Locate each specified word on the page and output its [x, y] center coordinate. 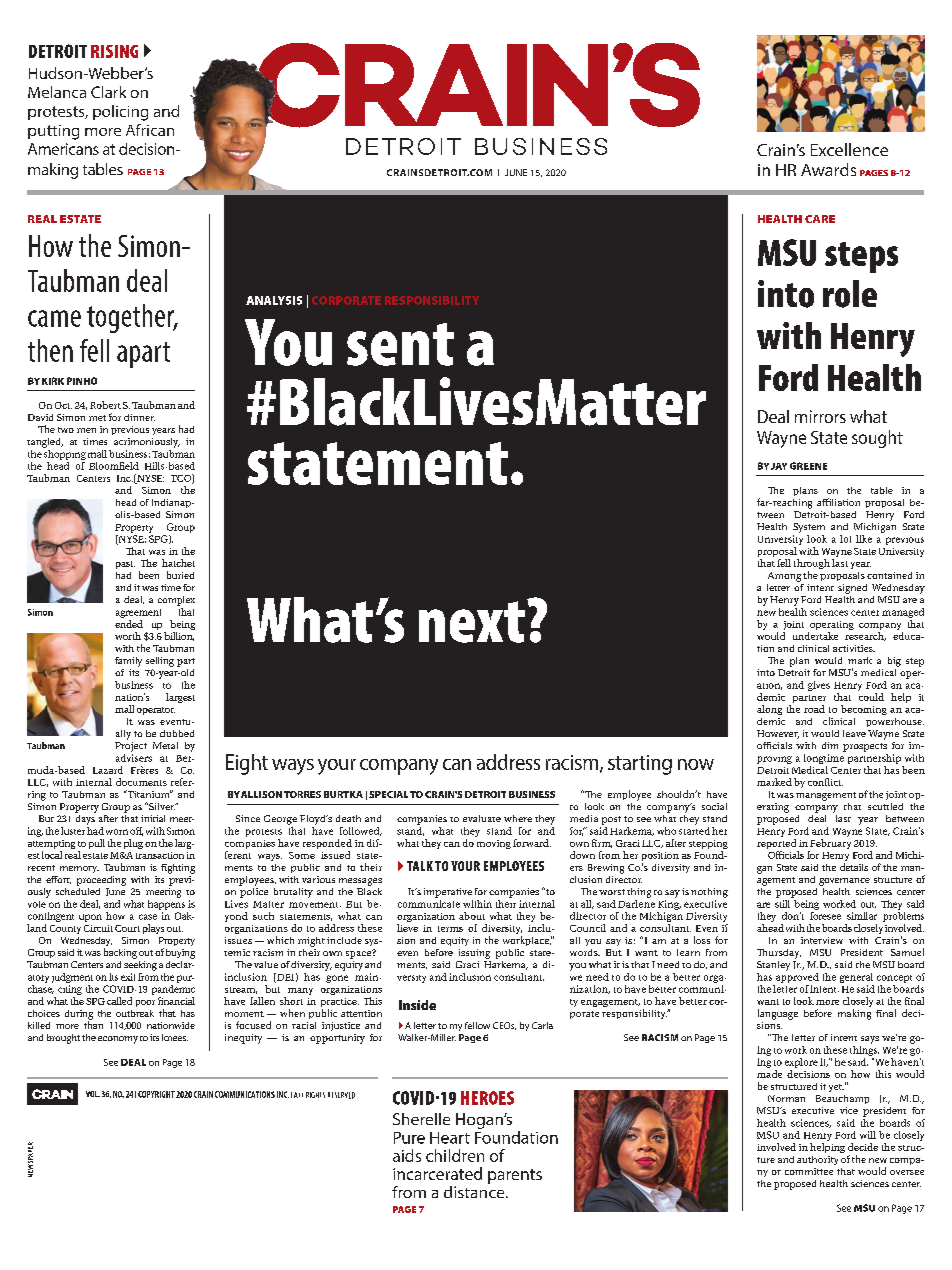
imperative [448, 893]
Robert [105, 405]
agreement [138, 613]
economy [118, 1040]
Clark [108, 92]
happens [166, 903]
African [150, 130]
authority [817, 1160]
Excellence [849, 149]
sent [400, 344]
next [472, 622]
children [455, 1155]
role [850, 294]
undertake [815, 636]
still [784, 902]
